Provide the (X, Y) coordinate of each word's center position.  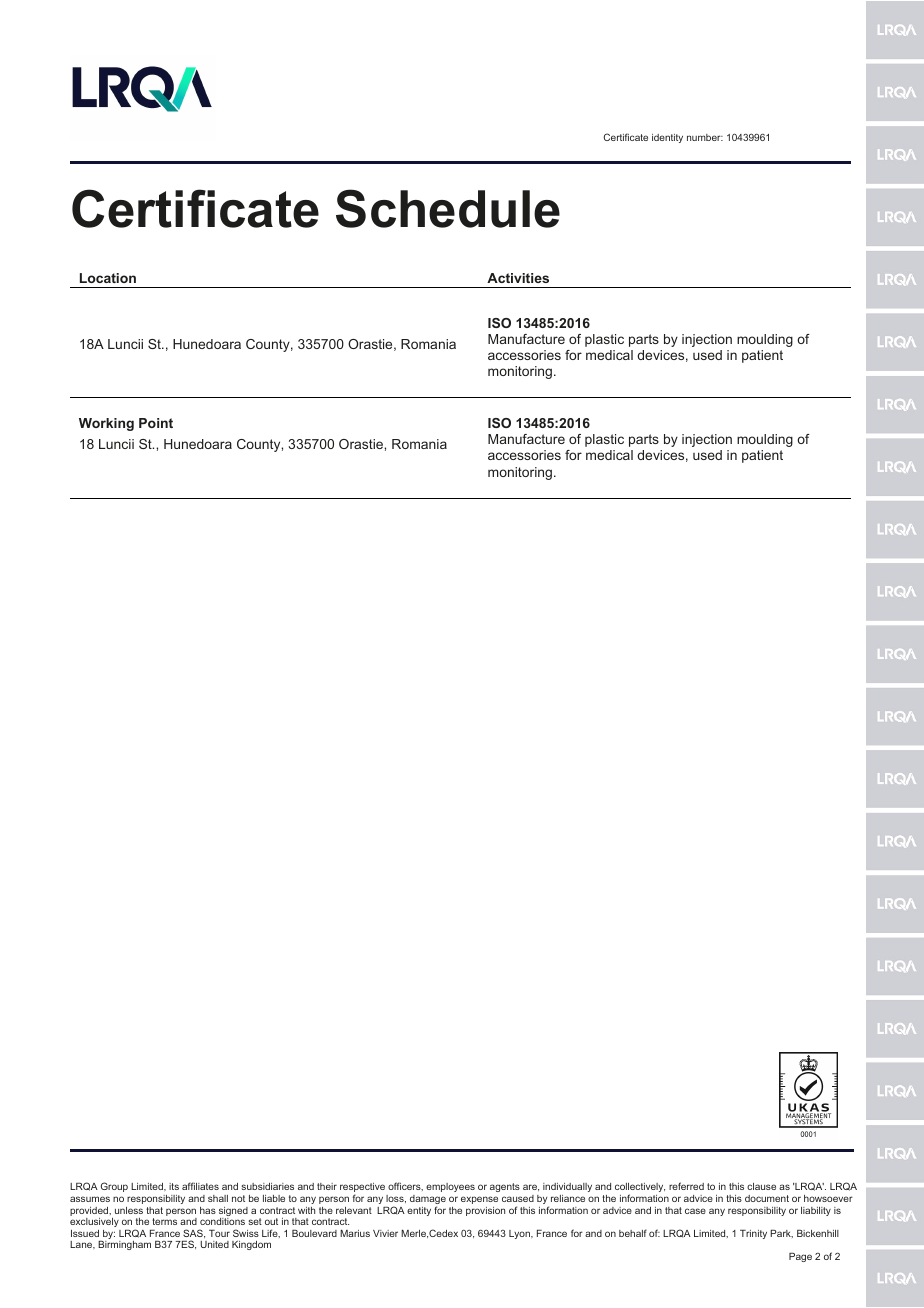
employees (450, 1187)
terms (164, 1221)
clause (761, 1186)
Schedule (448, 208)
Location (108, 278)
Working (106, 424)
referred (686, 1186)
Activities (518, 278)
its (174, 1186)
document (767, 1198)
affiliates (200, 1186)
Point (156, 423)
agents (505, 1187)
